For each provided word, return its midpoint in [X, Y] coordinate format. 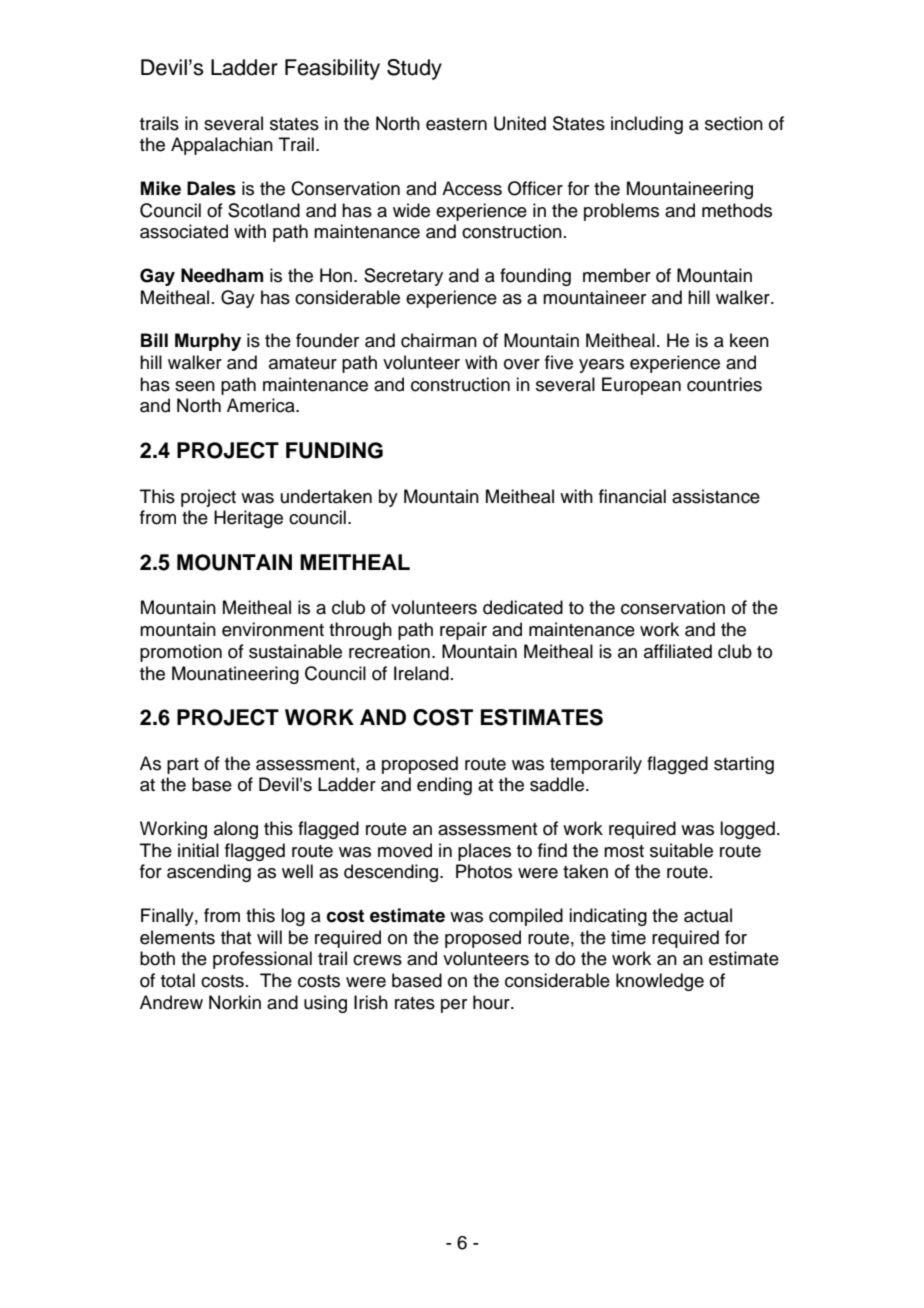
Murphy [208, 342]
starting [744, 765]
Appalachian [222, 146]
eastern [456, 124]
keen [749, 340]
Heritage [248, 519]
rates [415, 1003]
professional [262, 960]
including [647, 125]
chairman [439, 340]
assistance [716, 496]
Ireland [421, 673]
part [183, 766]
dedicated [523, 607]
